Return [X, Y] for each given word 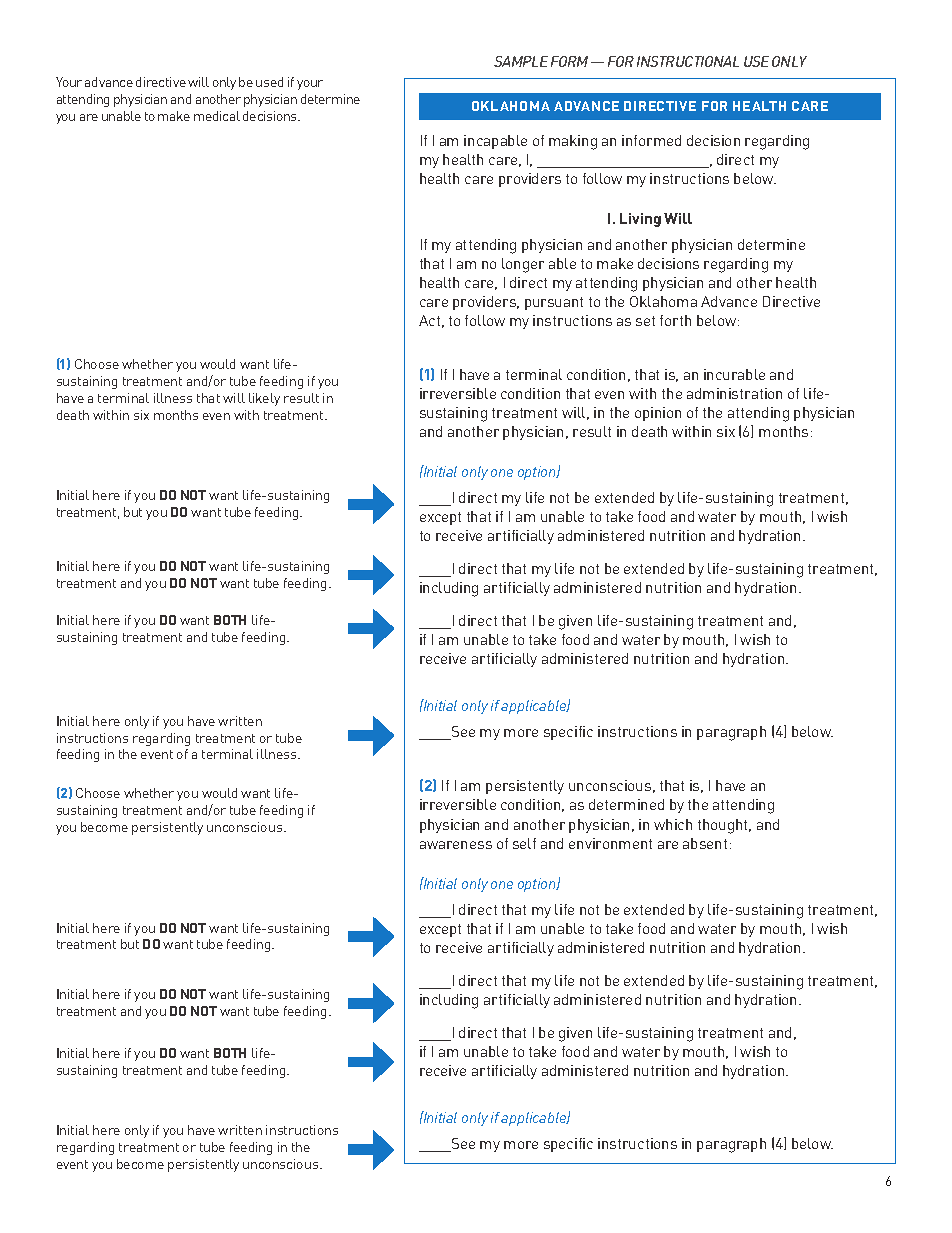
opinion [658, 414]
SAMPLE [521, 61]
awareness [456, 845]
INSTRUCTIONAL [688, 61]
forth [675, 320]
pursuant [554, 303]
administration [734, 393]
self [524, 843]
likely [264, 399]
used [269, 82]
